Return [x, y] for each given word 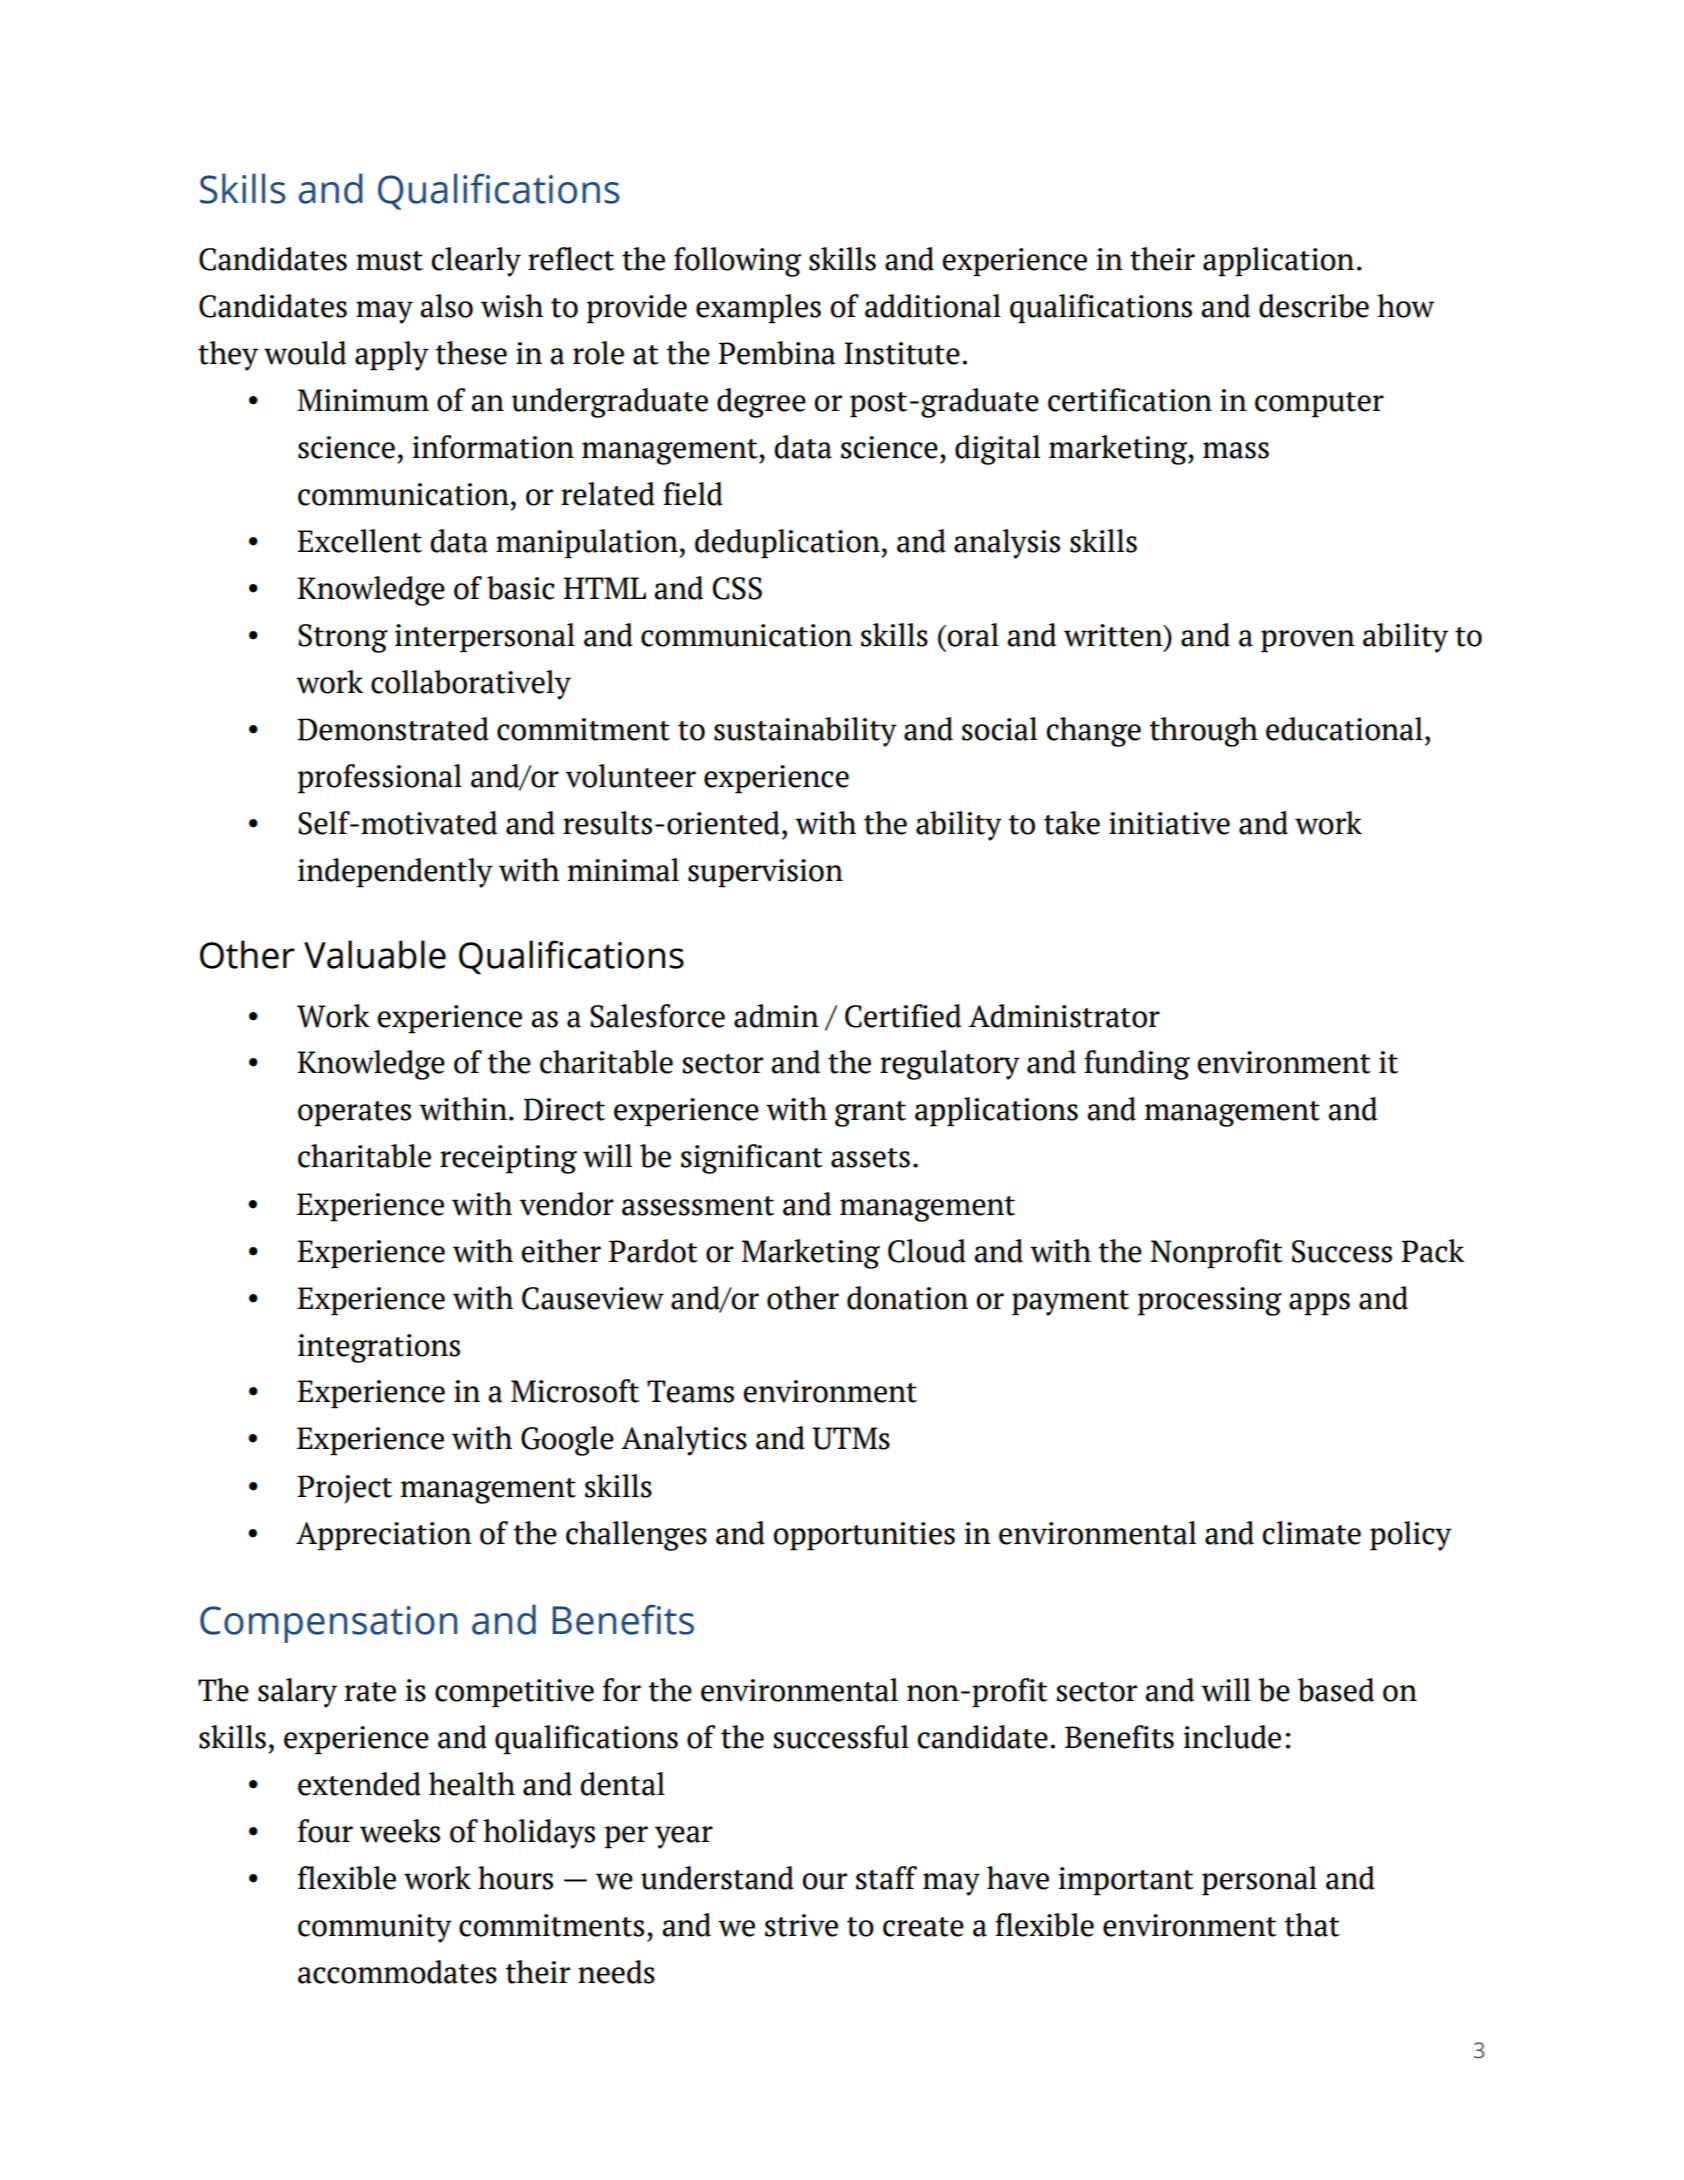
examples [758, 309]
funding [1137, 1065]
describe [1314, 306]
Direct [564, 1109]
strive [801, 1925]
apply [392, 356]
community [375, 1928]
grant [870, 1114]
